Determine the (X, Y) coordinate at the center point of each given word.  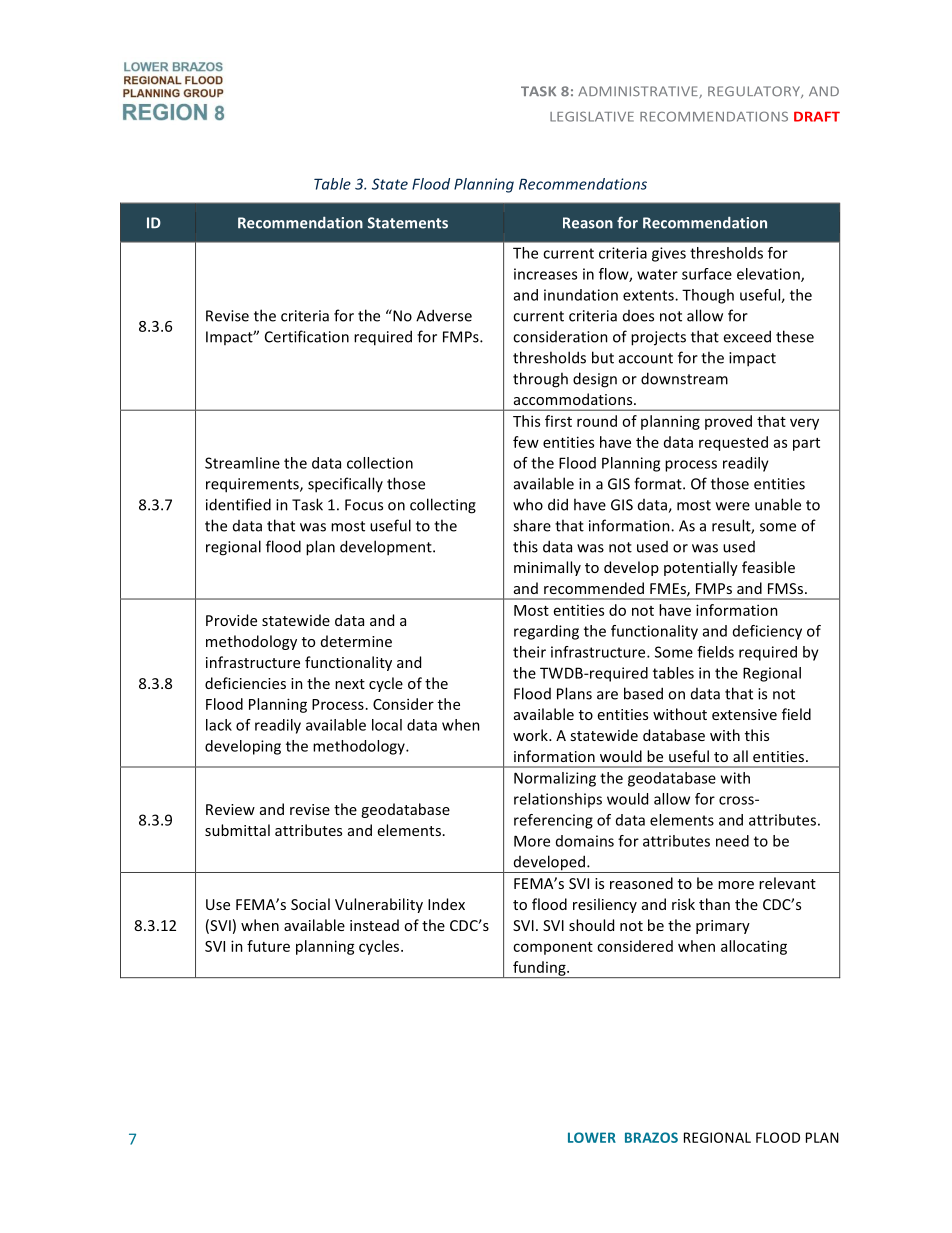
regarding (546, 632)
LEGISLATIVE (592, 116)
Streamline (242, 463)
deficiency (767, 632)
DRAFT (817, 116)
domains (585, 841)
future (268, 946)
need (732, 841)
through (540, 380)
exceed (747, 336)
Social (310, 904)
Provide (231, 620)
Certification (307, 336)
